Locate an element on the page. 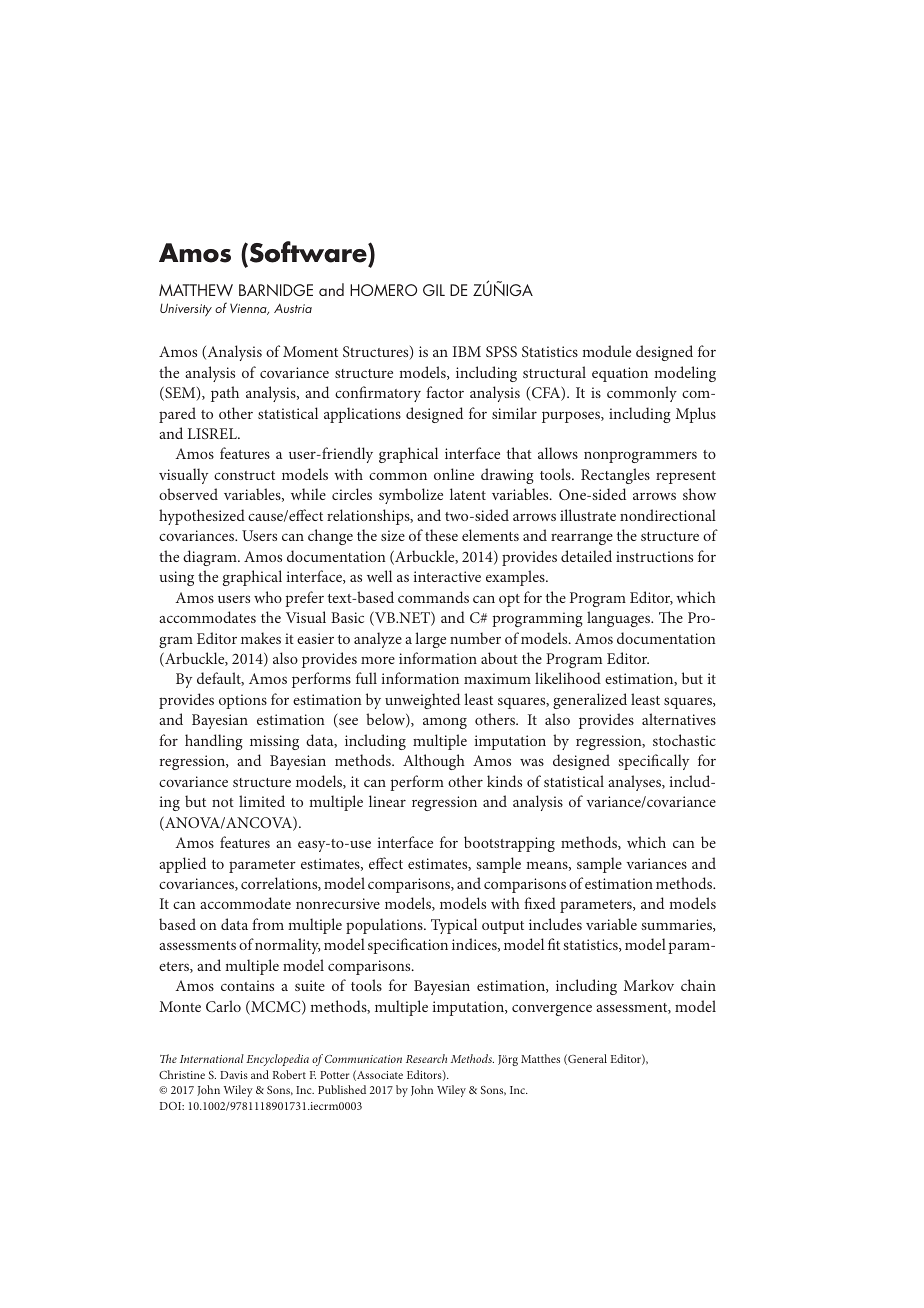 The width and height of the image is (924, 1308). commands is located at coordinates (433, 597).
